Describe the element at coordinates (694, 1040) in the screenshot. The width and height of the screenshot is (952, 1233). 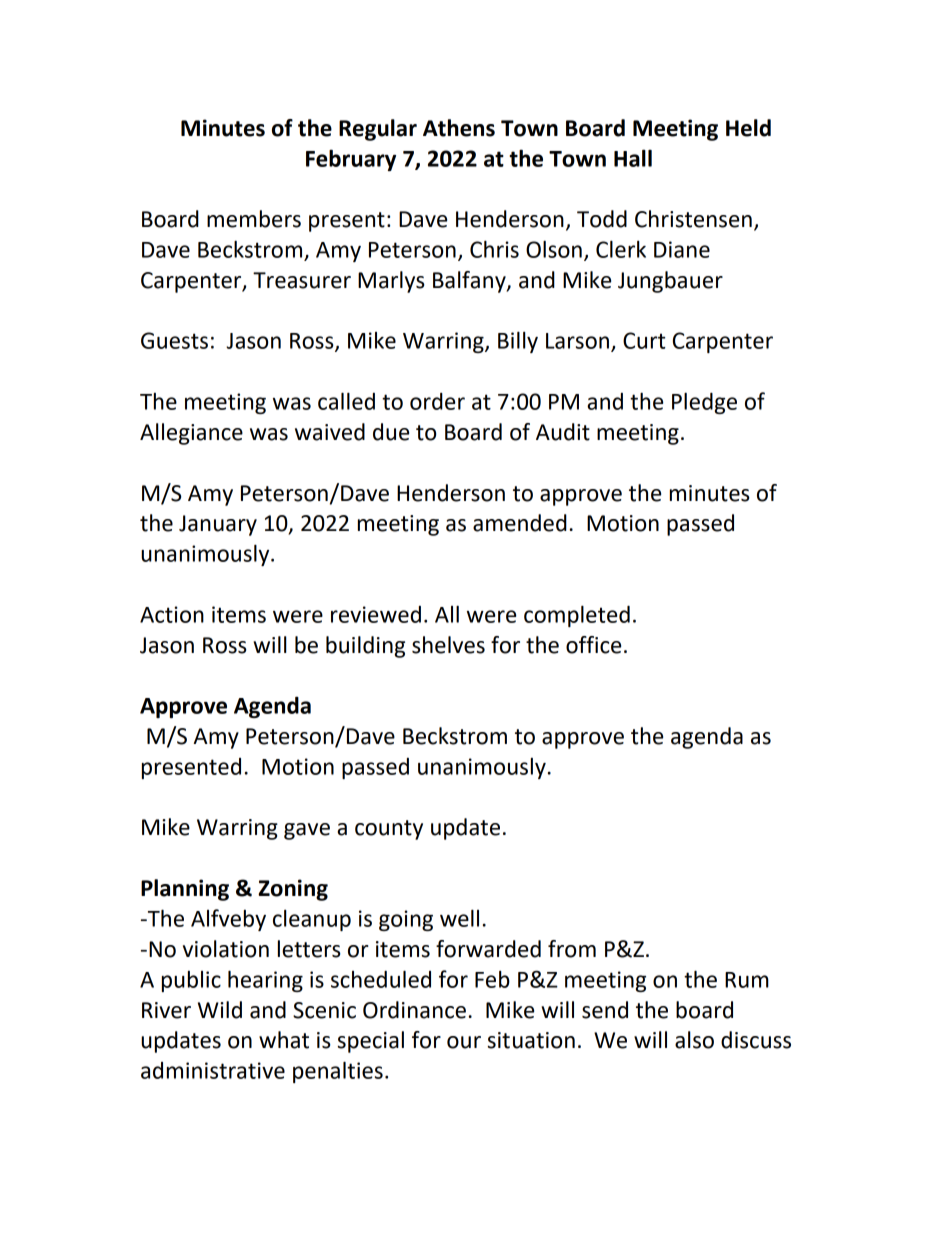
I see `also` at that location.
